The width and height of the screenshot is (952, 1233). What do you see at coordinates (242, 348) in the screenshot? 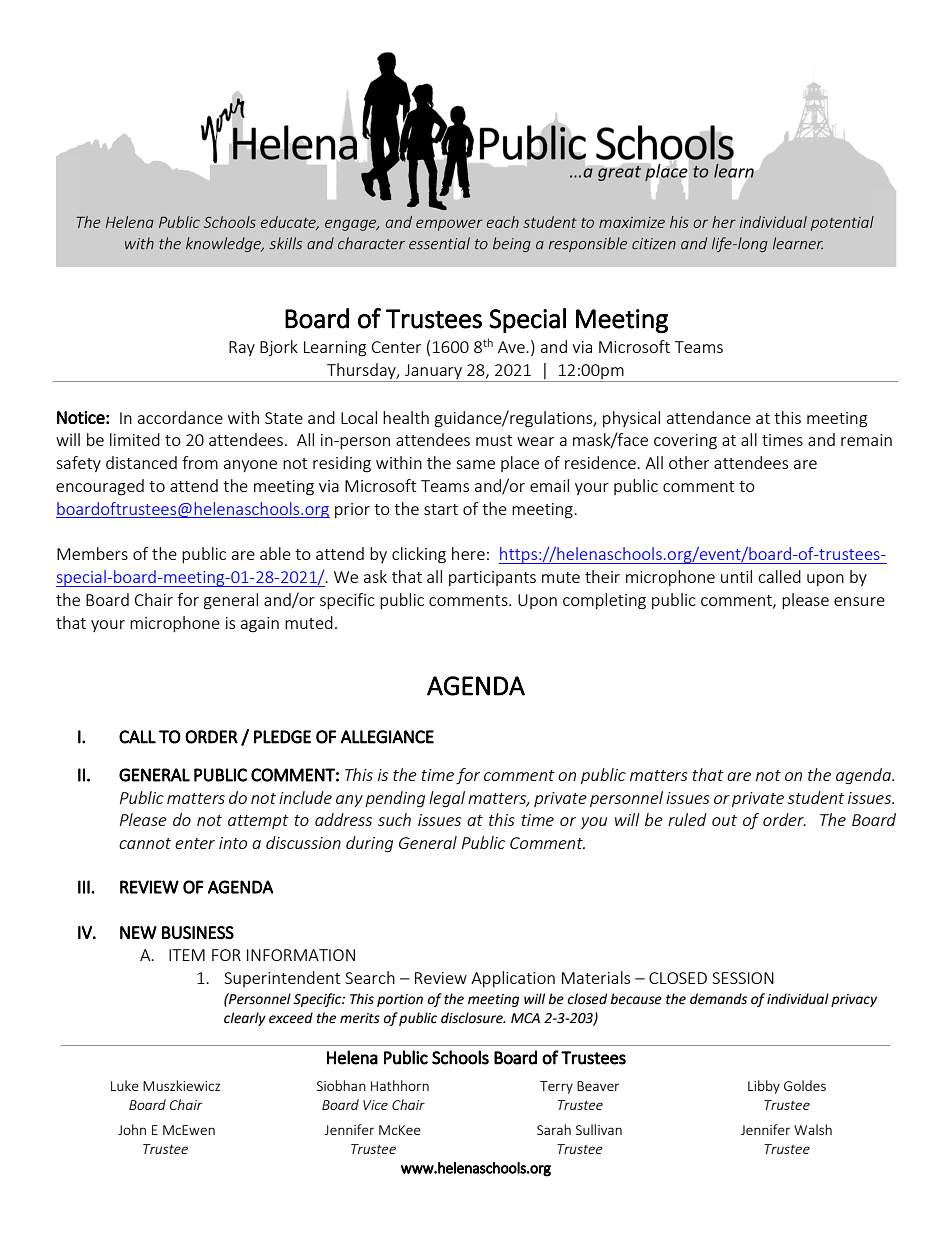
I see `Ray` at bounding box center [242, 348].
